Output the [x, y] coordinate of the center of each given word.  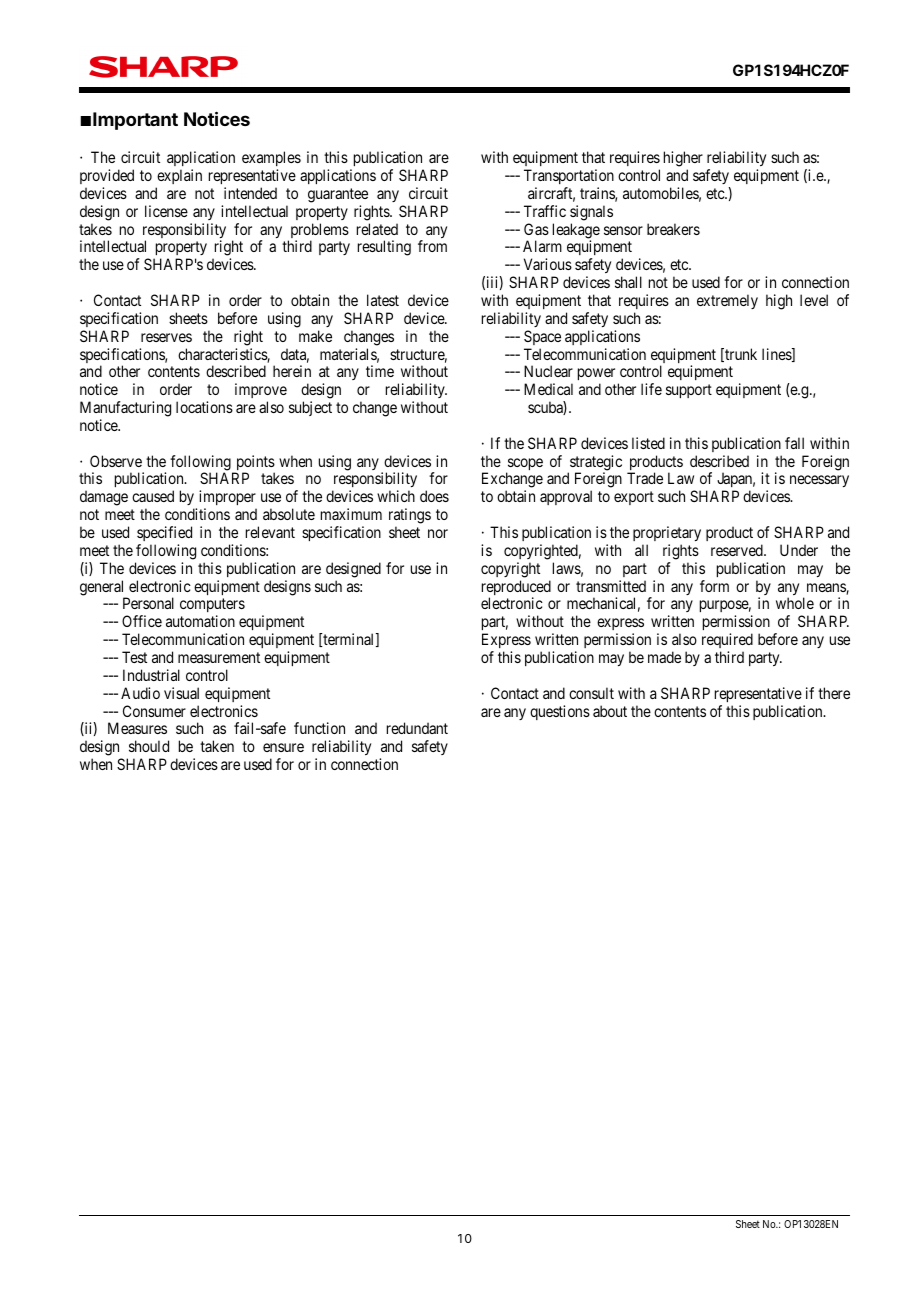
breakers [673, 229]
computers [212, 607]
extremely [727, 301]
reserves [166, 337]
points [254, 464]
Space [542, 337]
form [714, 586]
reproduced [516, 589]
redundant [417, 728]
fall [794, 443]
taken [217, 746]
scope [524, 465]
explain [179, 176]
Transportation [569, 176]
